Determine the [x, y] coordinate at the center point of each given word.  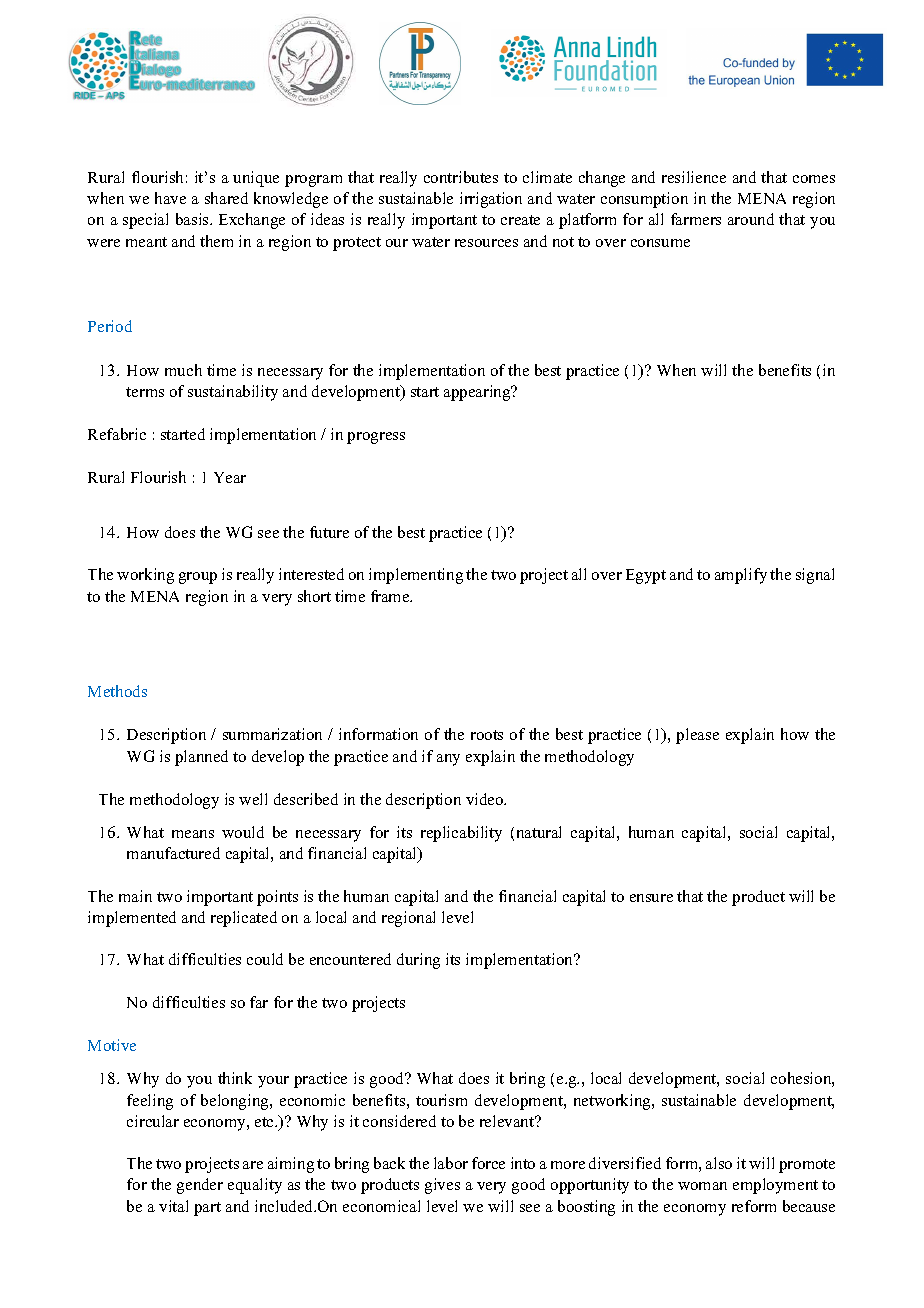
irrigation [491, 200]
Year [230, 477]
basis [193, 219]
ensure [651, 898]
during [418, 961]
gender [200, 1186]
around [751, 219]
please [697, 736]
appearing [478, 393]
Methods [117, 691]
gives [442, 1186]
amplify [741, 576]
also [719, 1163]
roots [487, 735]
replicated [244, 919]
